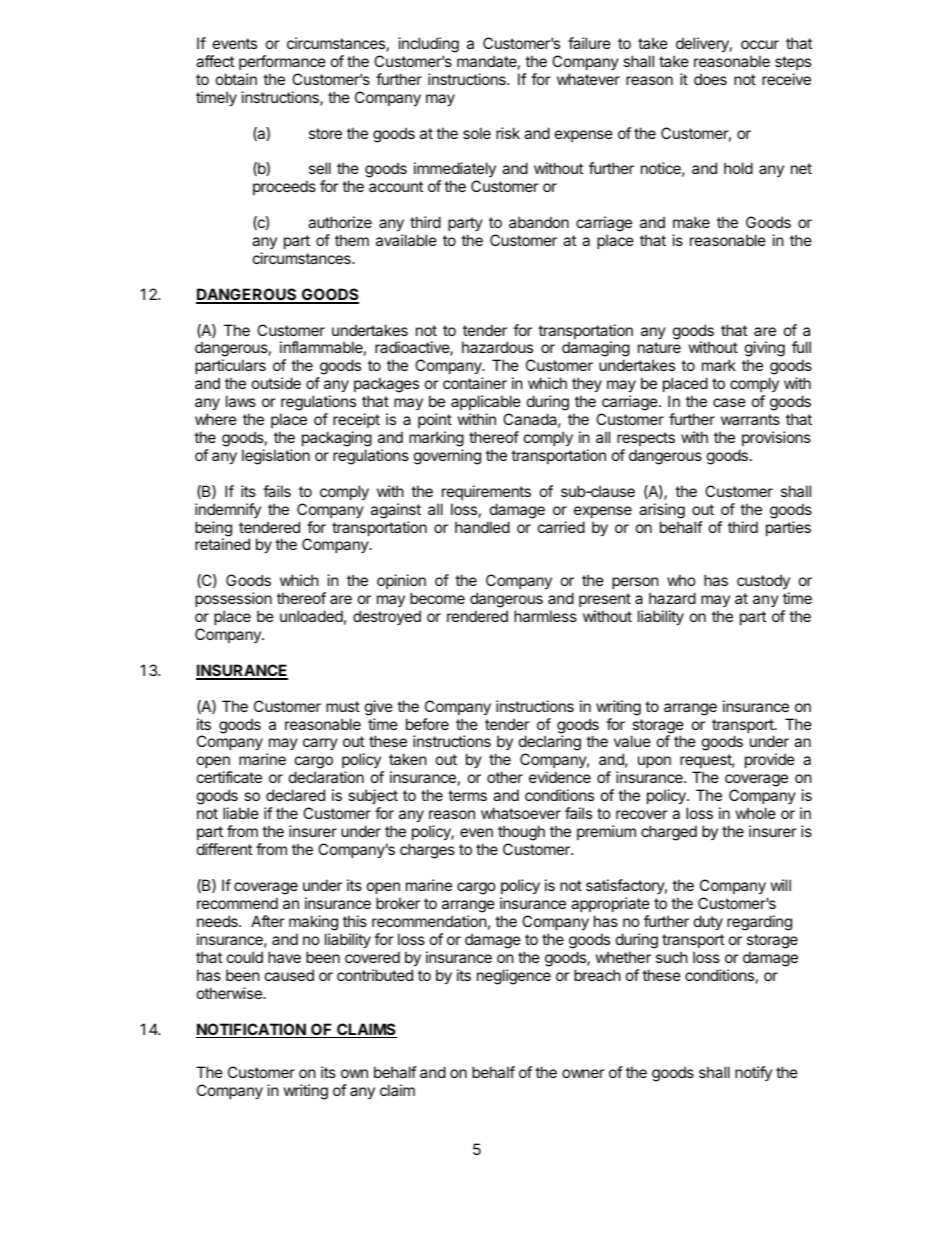 This screenshot has height=1233, width=952. What do you see at coordinates (710, 79) in the screenshot?
I see `does` at bounding box center [710, 79].
